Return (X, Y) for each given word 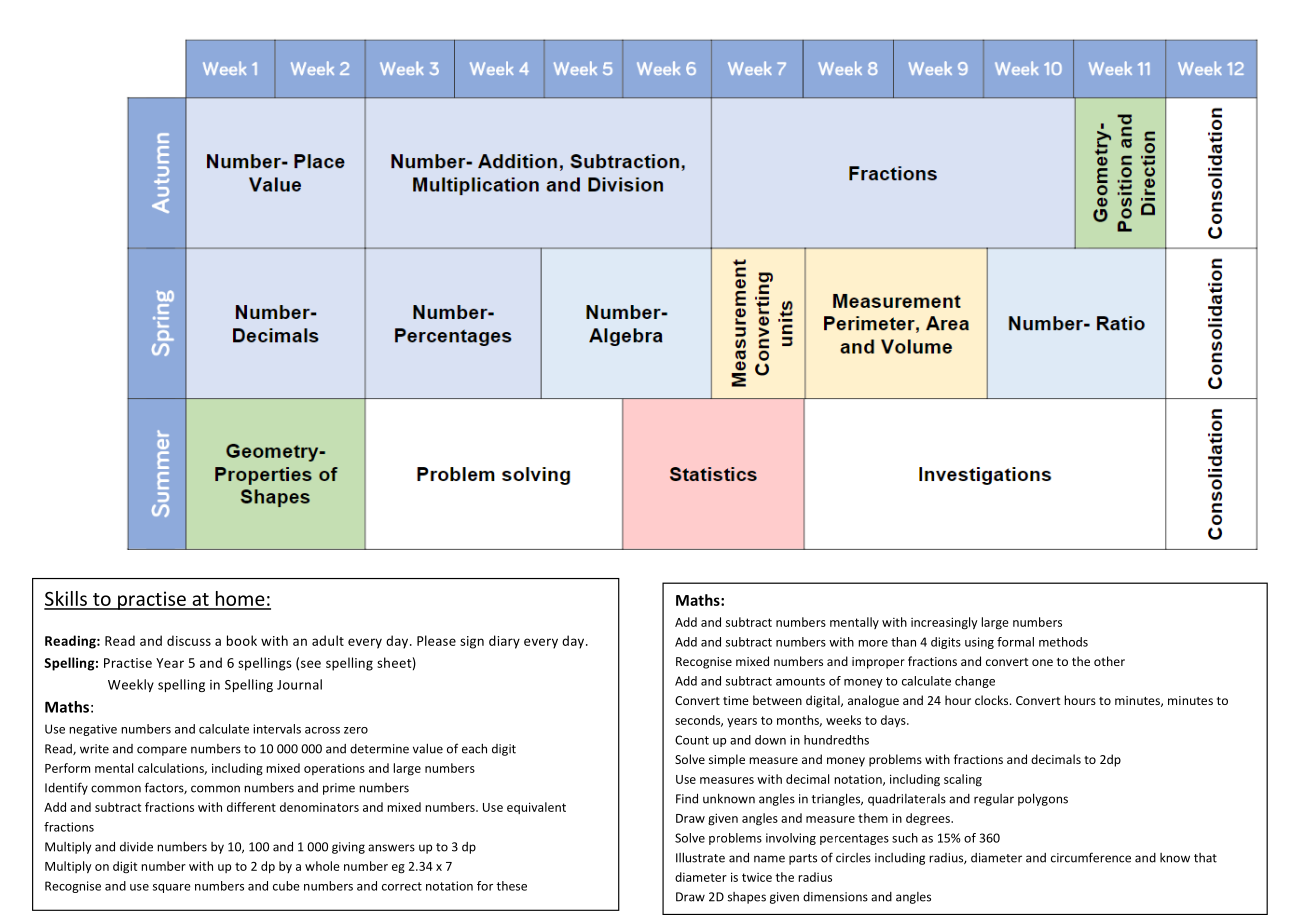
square (172, 888)
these (511, 886)
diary (504, 642)
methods (1063, 642)
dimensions (835, 897)
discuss (189, 640)
